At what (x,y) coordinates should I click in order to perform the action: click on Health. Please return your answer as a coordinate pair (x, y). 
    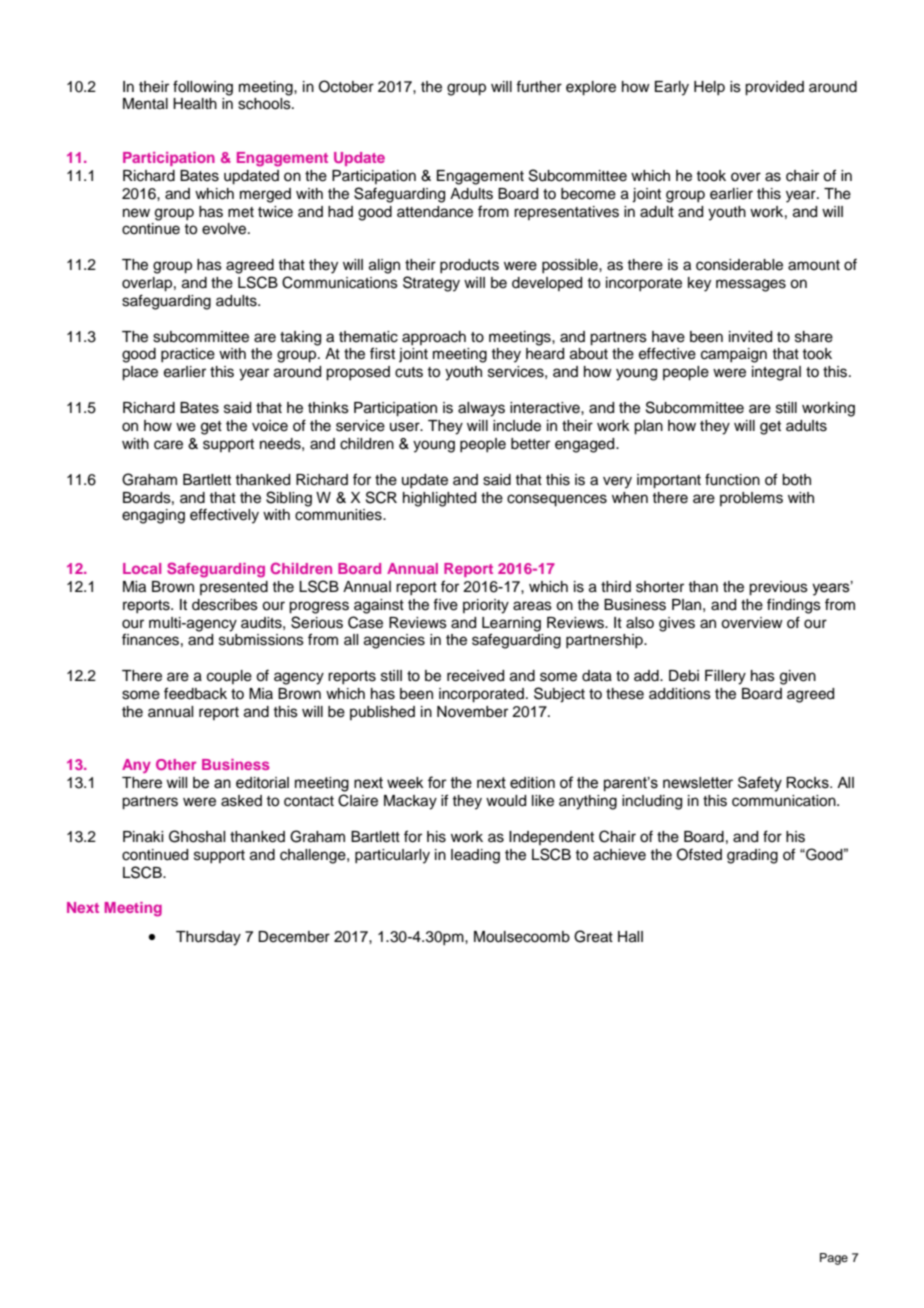
    Looking at the image, I should click on (195, 104).
